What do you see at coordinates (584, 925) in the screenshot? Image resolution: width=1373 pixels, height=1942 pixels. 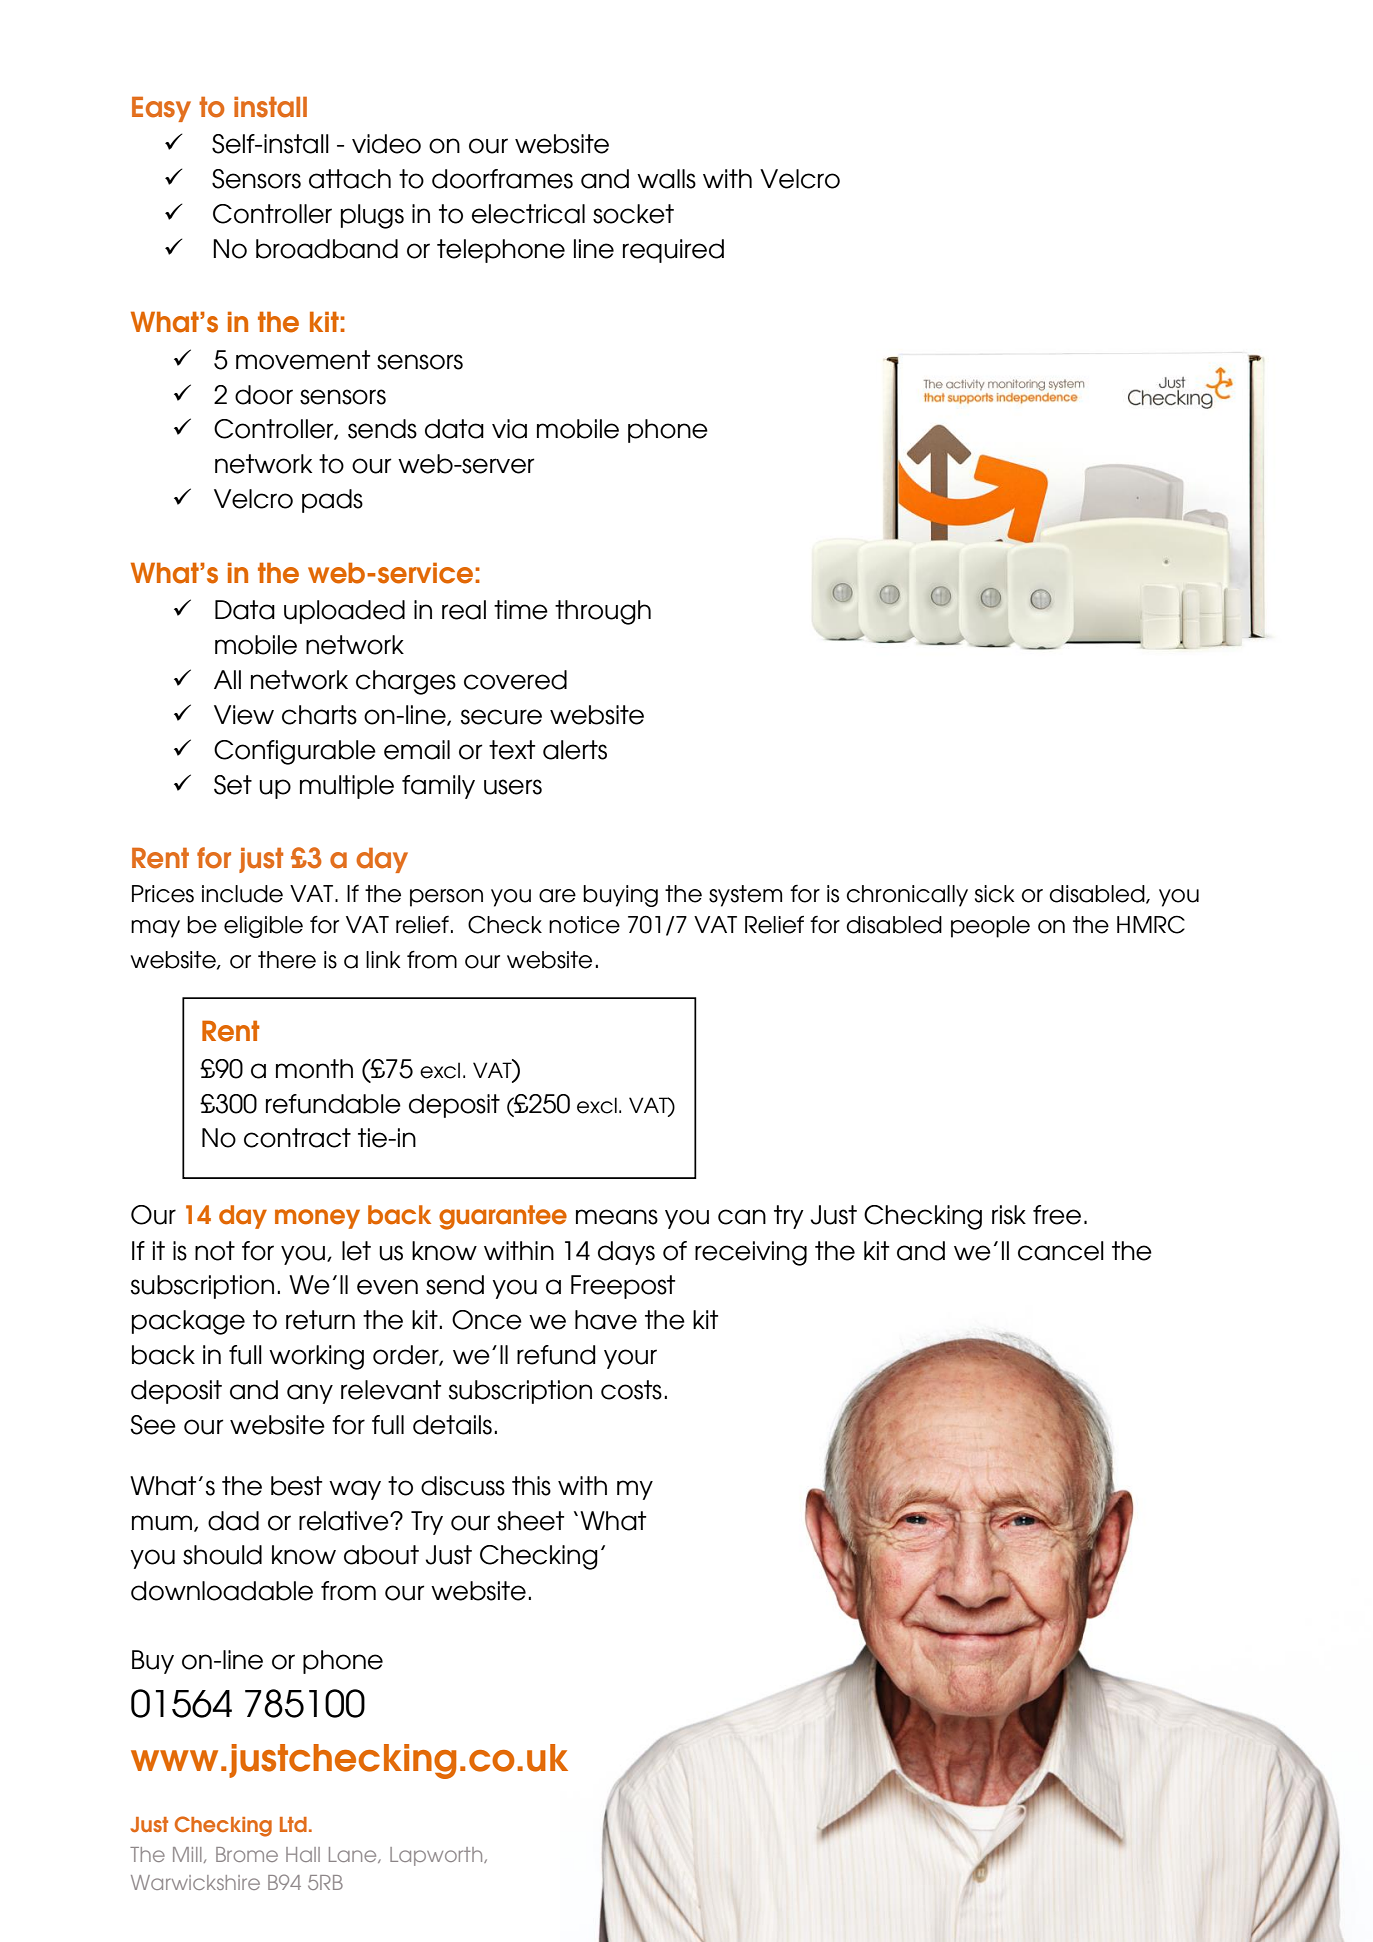 I see `notice` at bounding box center [584, 925].
